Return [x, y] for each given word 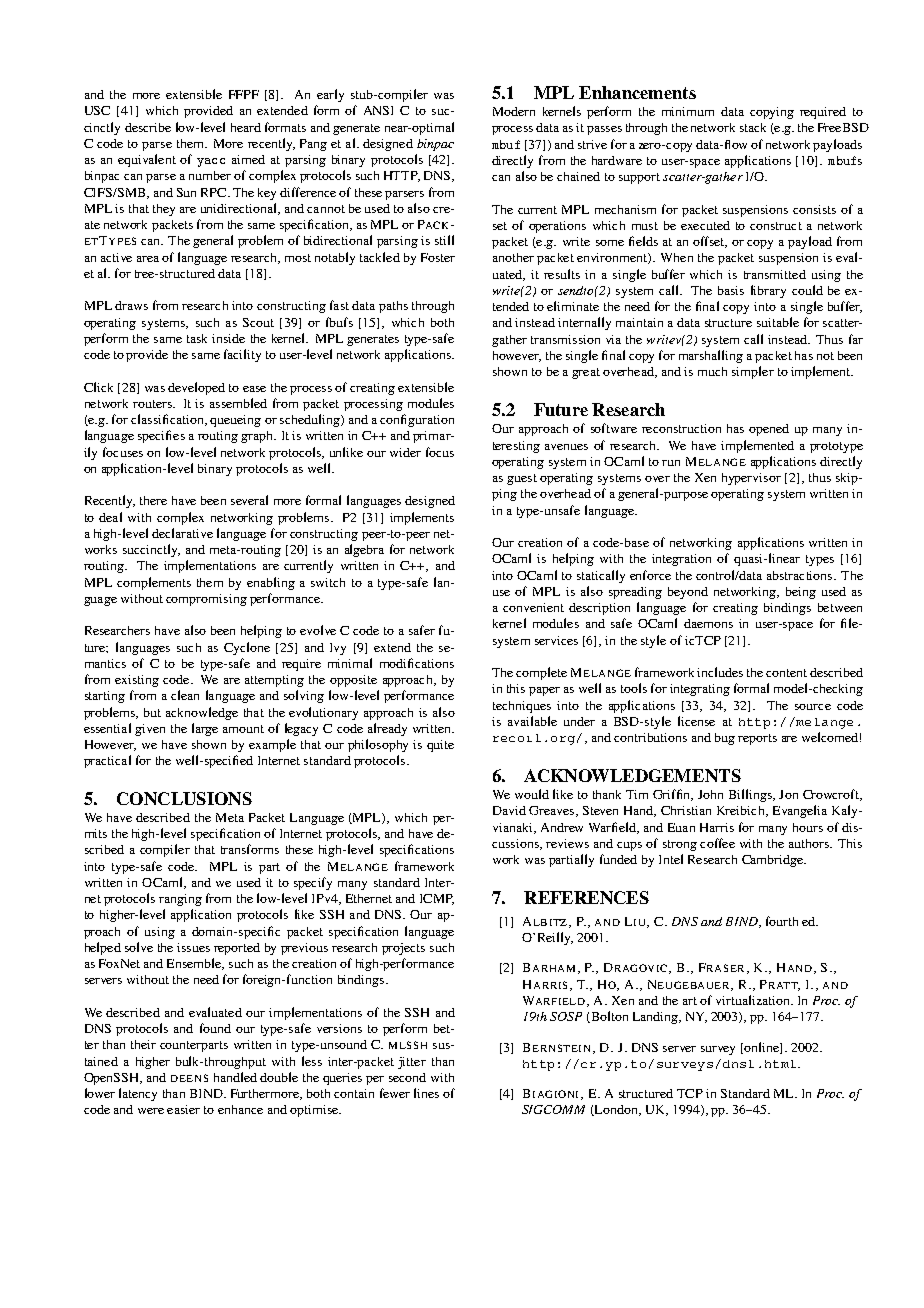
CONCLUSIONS [184, 798]
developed [196, 388]
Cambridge [774, 861]
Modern [514, 111]
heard [246, 127]
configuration [417, 420]
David [509, 810]
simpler [753, 372]
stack [753, 127]
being [801, 593]
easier [183, 1109]
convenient [533, 607]
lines [426, 1093]
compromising [206, 600]
